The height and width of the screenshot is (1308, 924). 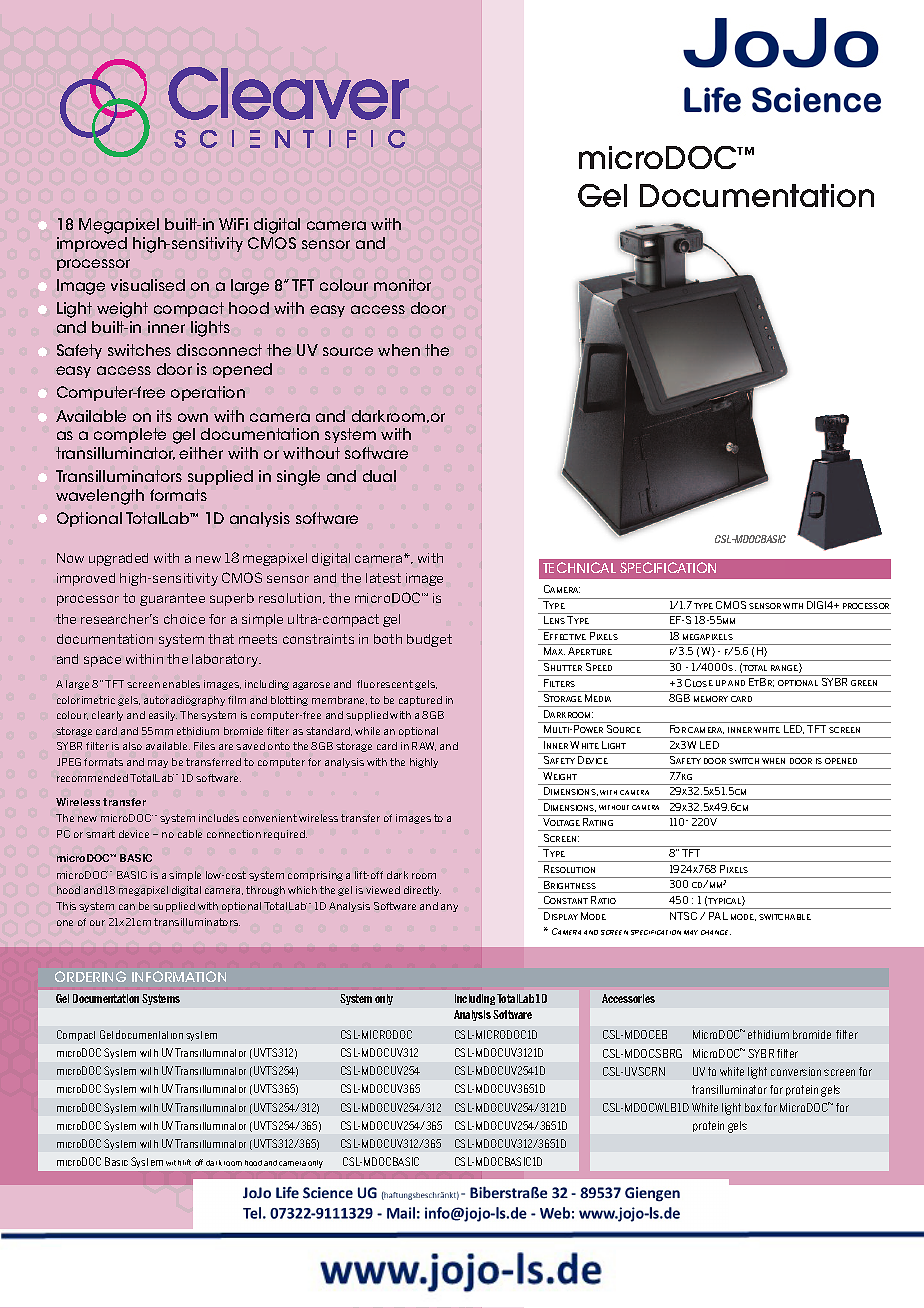 What do you see at coordinates (422, 891) in the screenshot?
I see `directly` at bounding box center [422, 891].
